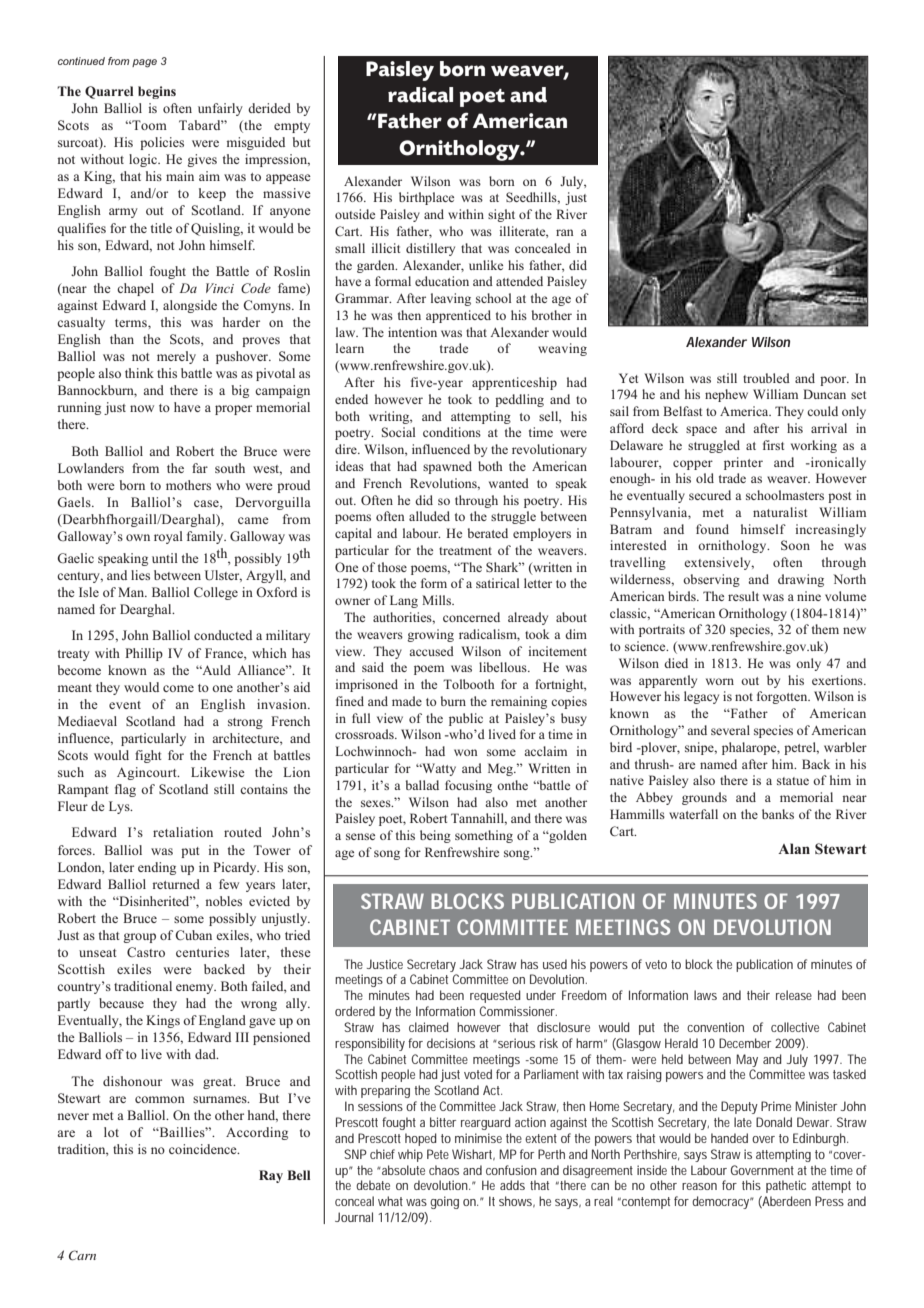 This page has height=1308, width=924. What do you see at coordinates (766, 378) in the page?
I see `troubled` at bounding box center [766, 378].
